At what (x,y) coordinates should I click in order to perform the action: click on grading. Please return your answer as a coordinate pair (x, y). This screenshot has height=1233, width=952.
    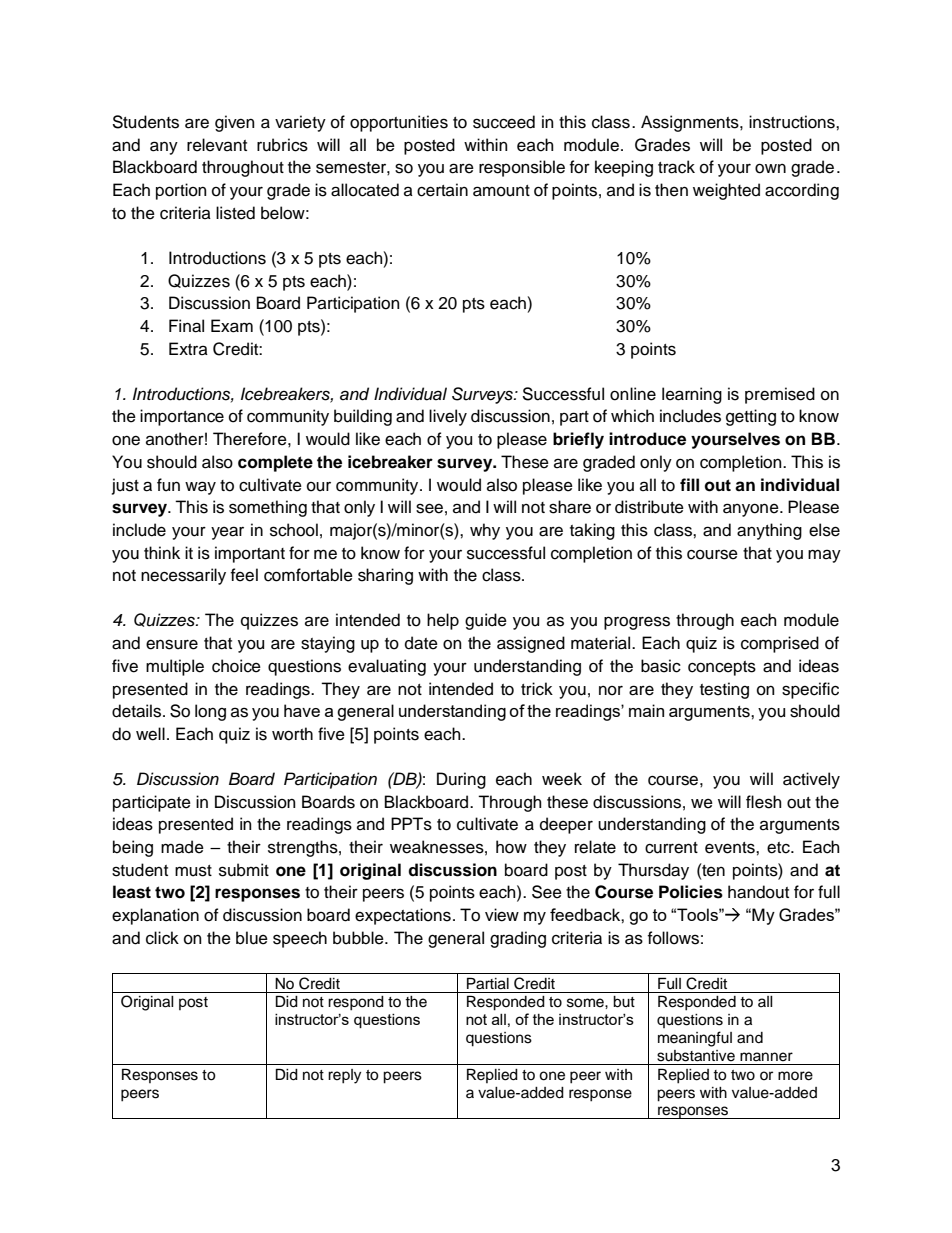
    Looking at the image, I should click on (518, 939).
